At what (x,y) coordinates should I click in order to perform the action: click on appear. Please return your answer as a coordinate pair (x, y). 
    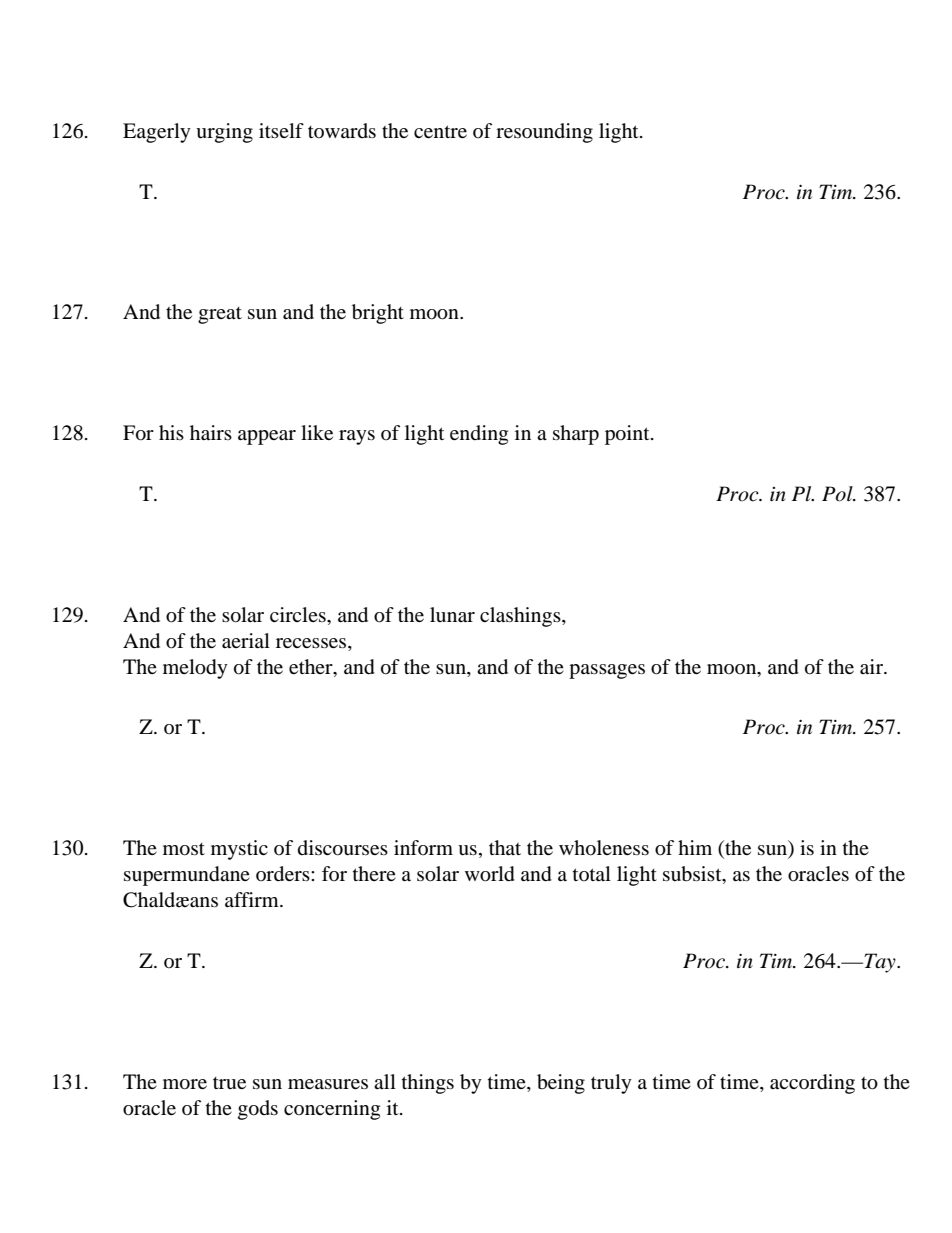
    Looking at the image, I should click on (267, 437).
